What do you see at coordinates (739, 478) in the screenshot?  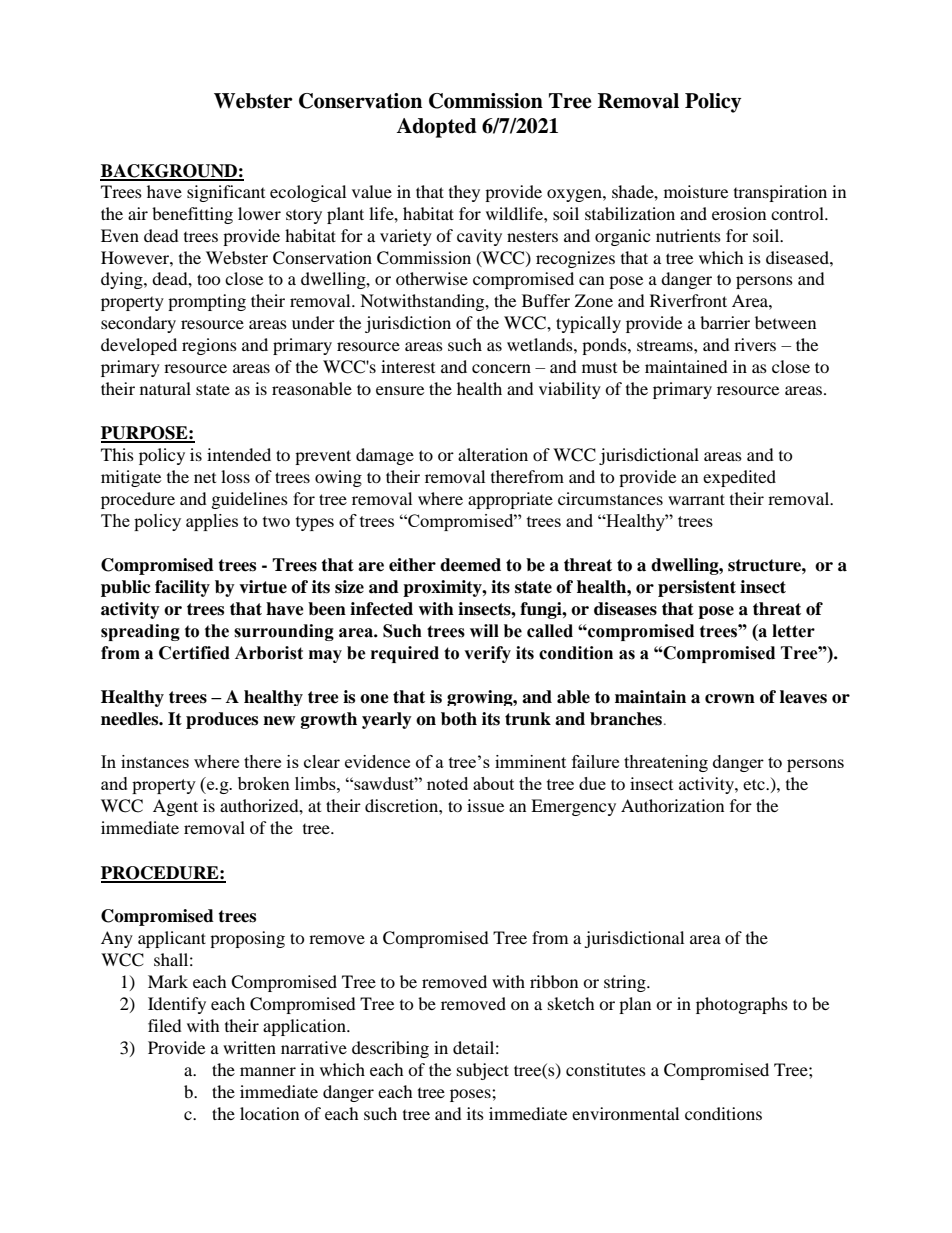 I see `expedited` at bounding box center [739, 478].
